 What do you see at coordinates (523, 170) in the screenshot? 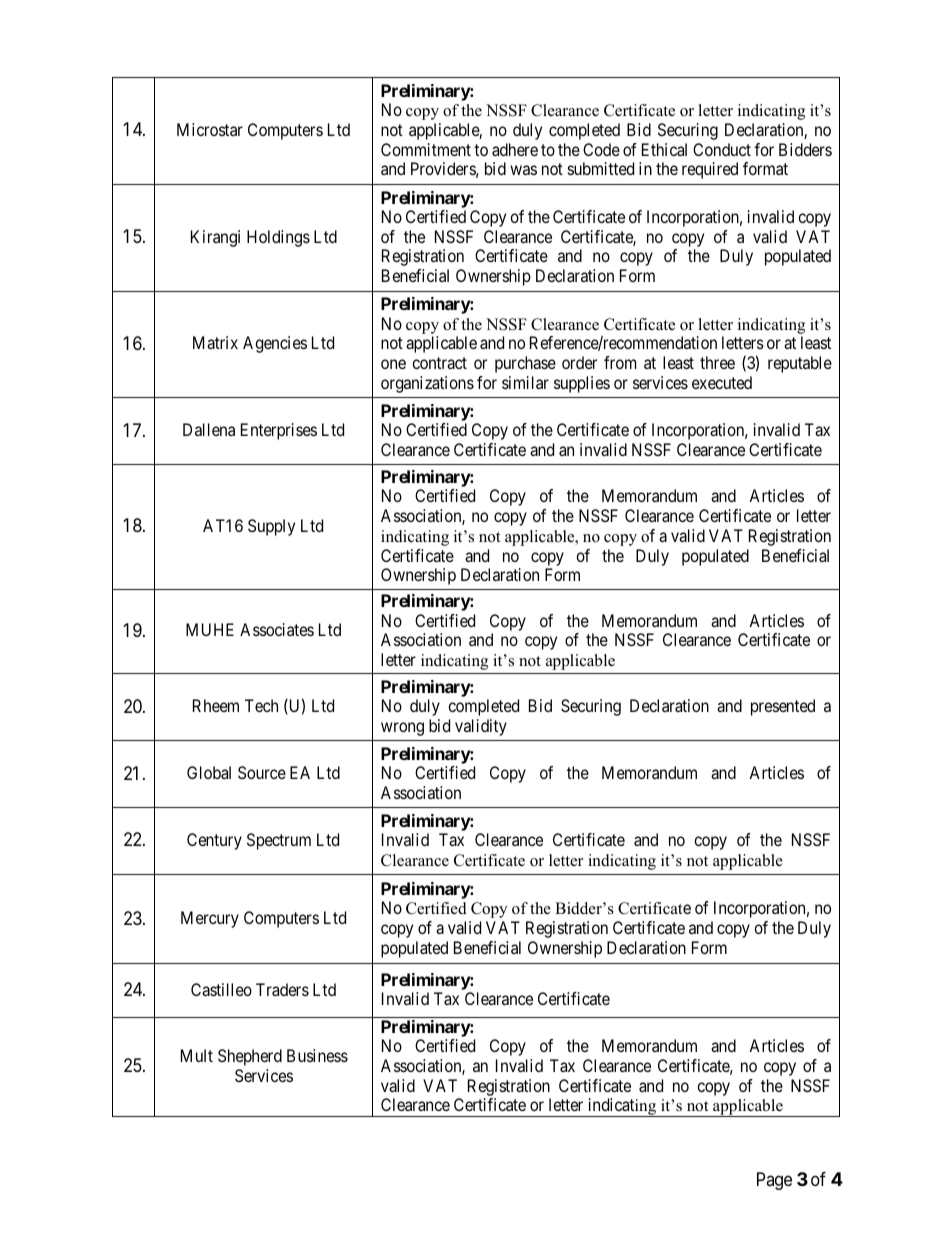
I see `was` at bounding box center [523, 170].
